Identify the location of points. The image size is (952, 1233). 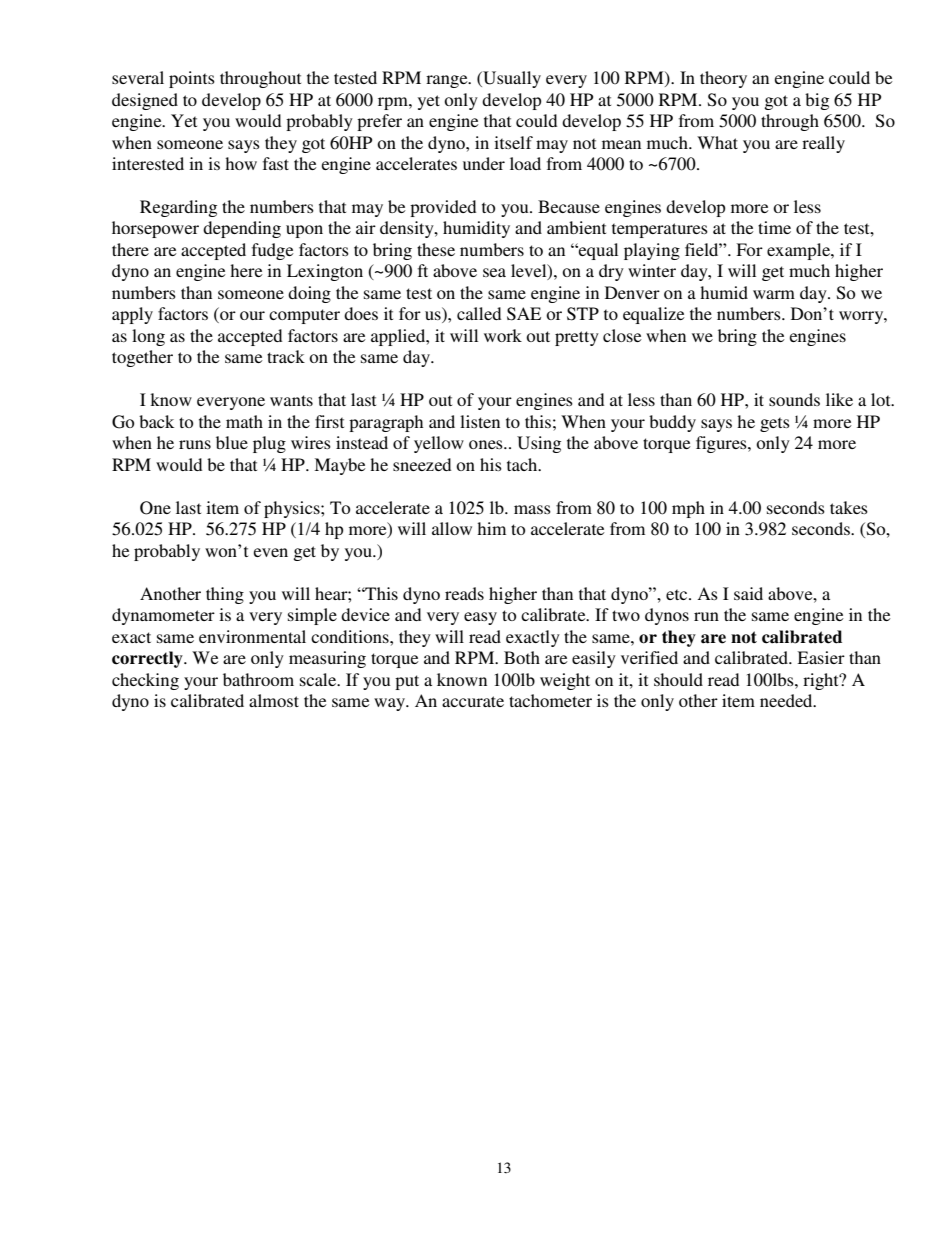
(192, 79).
